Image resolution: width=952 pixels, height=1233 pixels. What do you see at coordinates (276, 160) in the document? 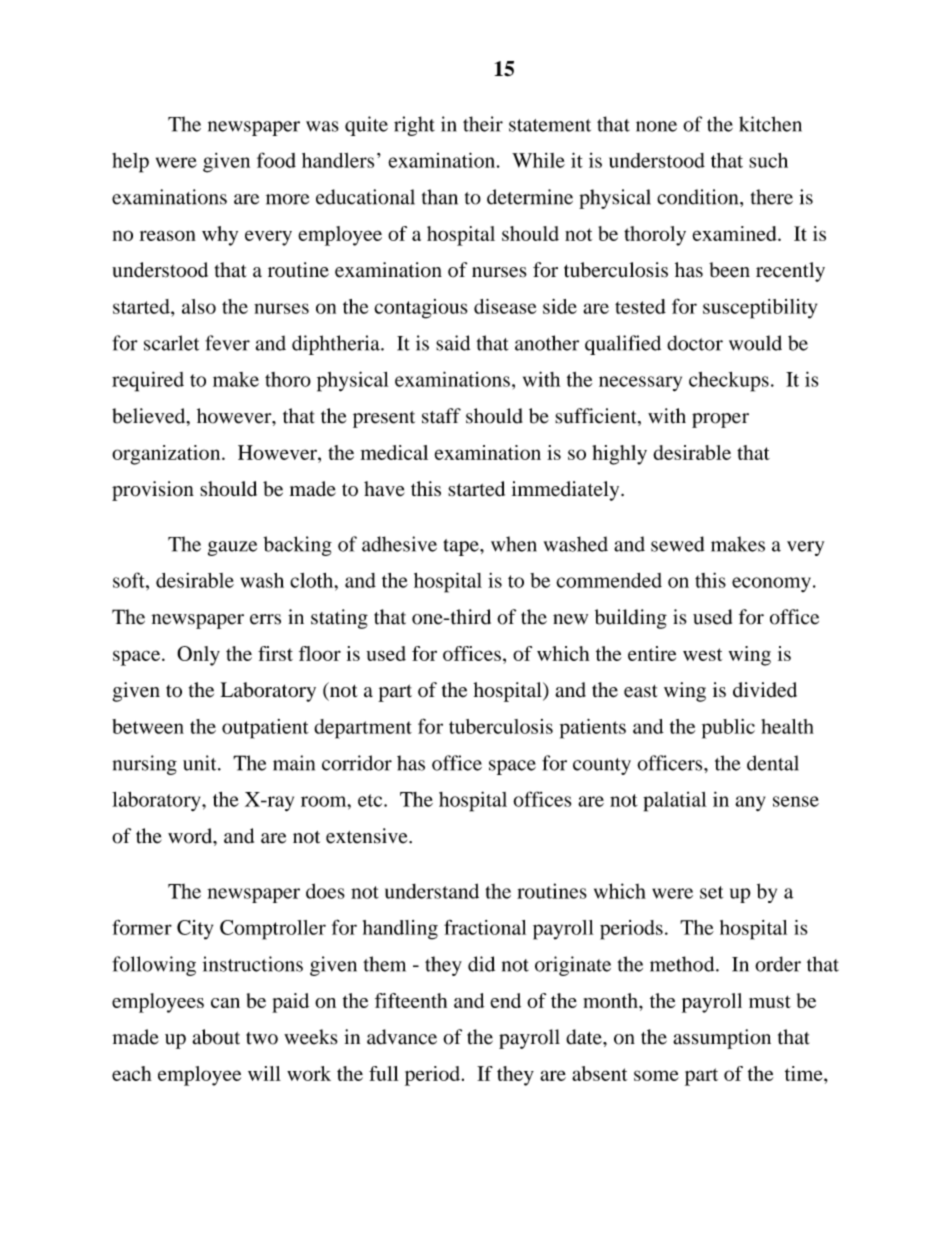
I see `food` at bounding box center [276, 160].
